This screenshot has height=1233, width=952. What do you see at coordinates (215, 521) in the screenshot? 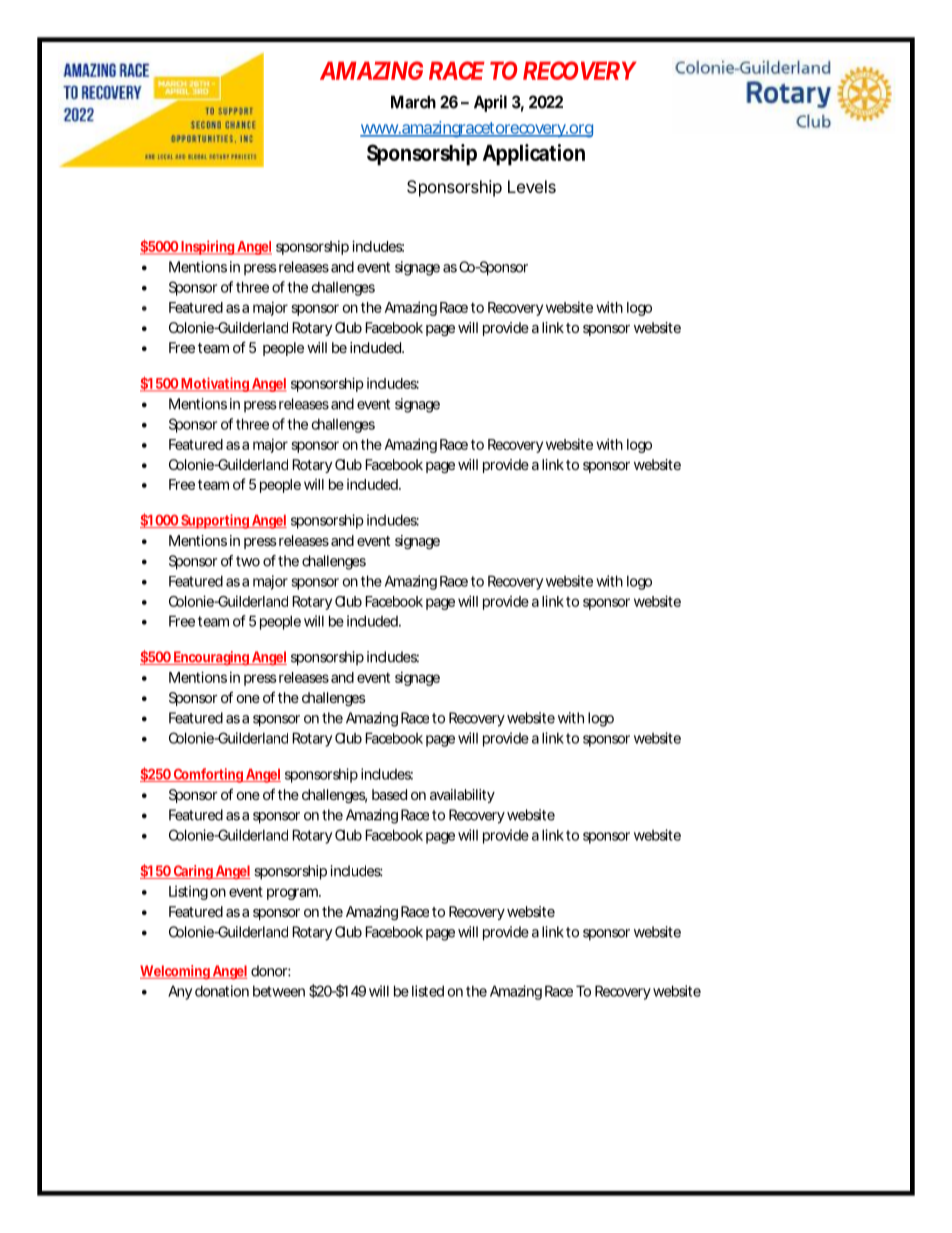
I see `Supporting` at bounding box center [215, 521].
